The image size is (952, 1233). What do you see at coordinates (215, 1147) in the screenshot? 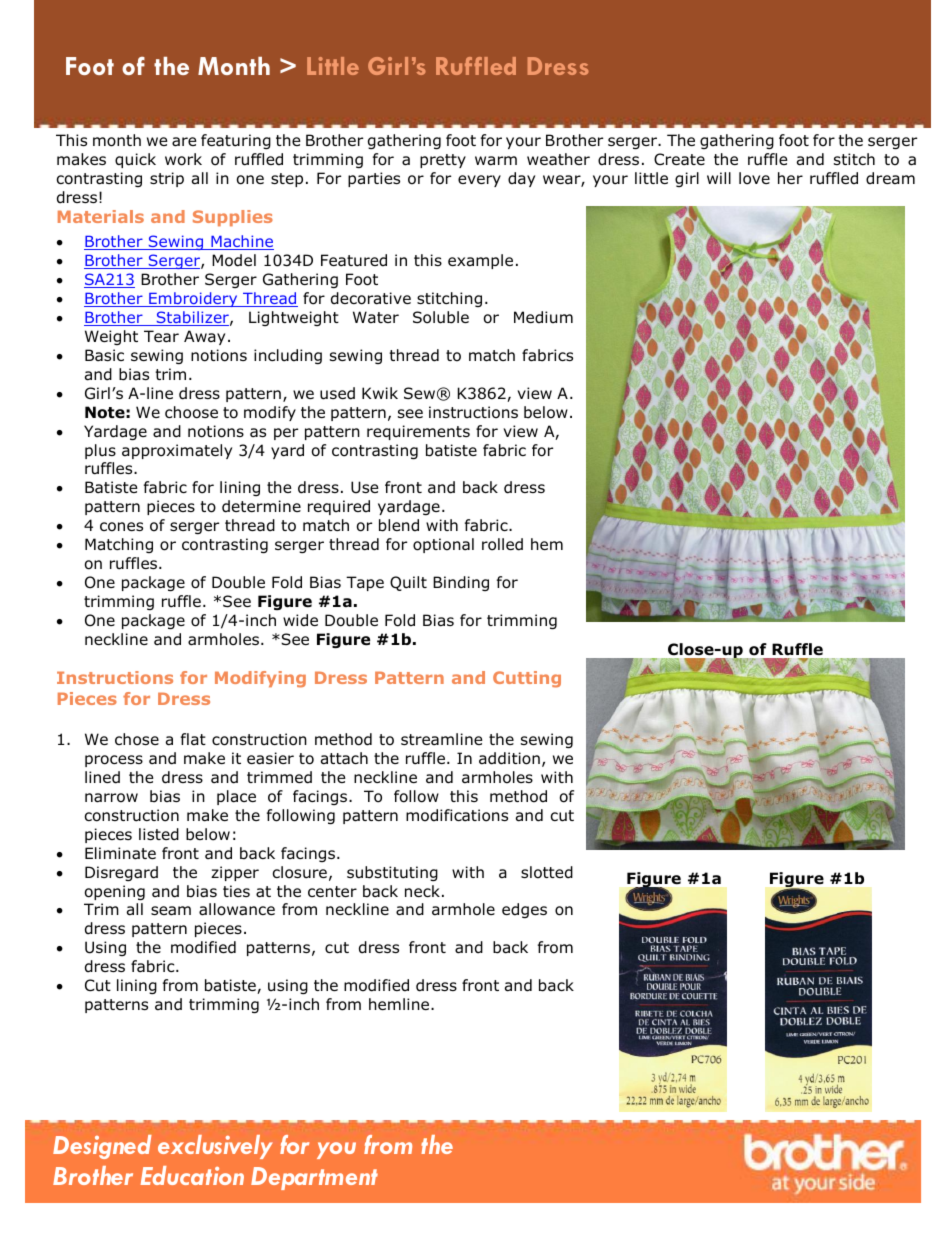
I see `exclusively` at bounding box center [215, 1147].
